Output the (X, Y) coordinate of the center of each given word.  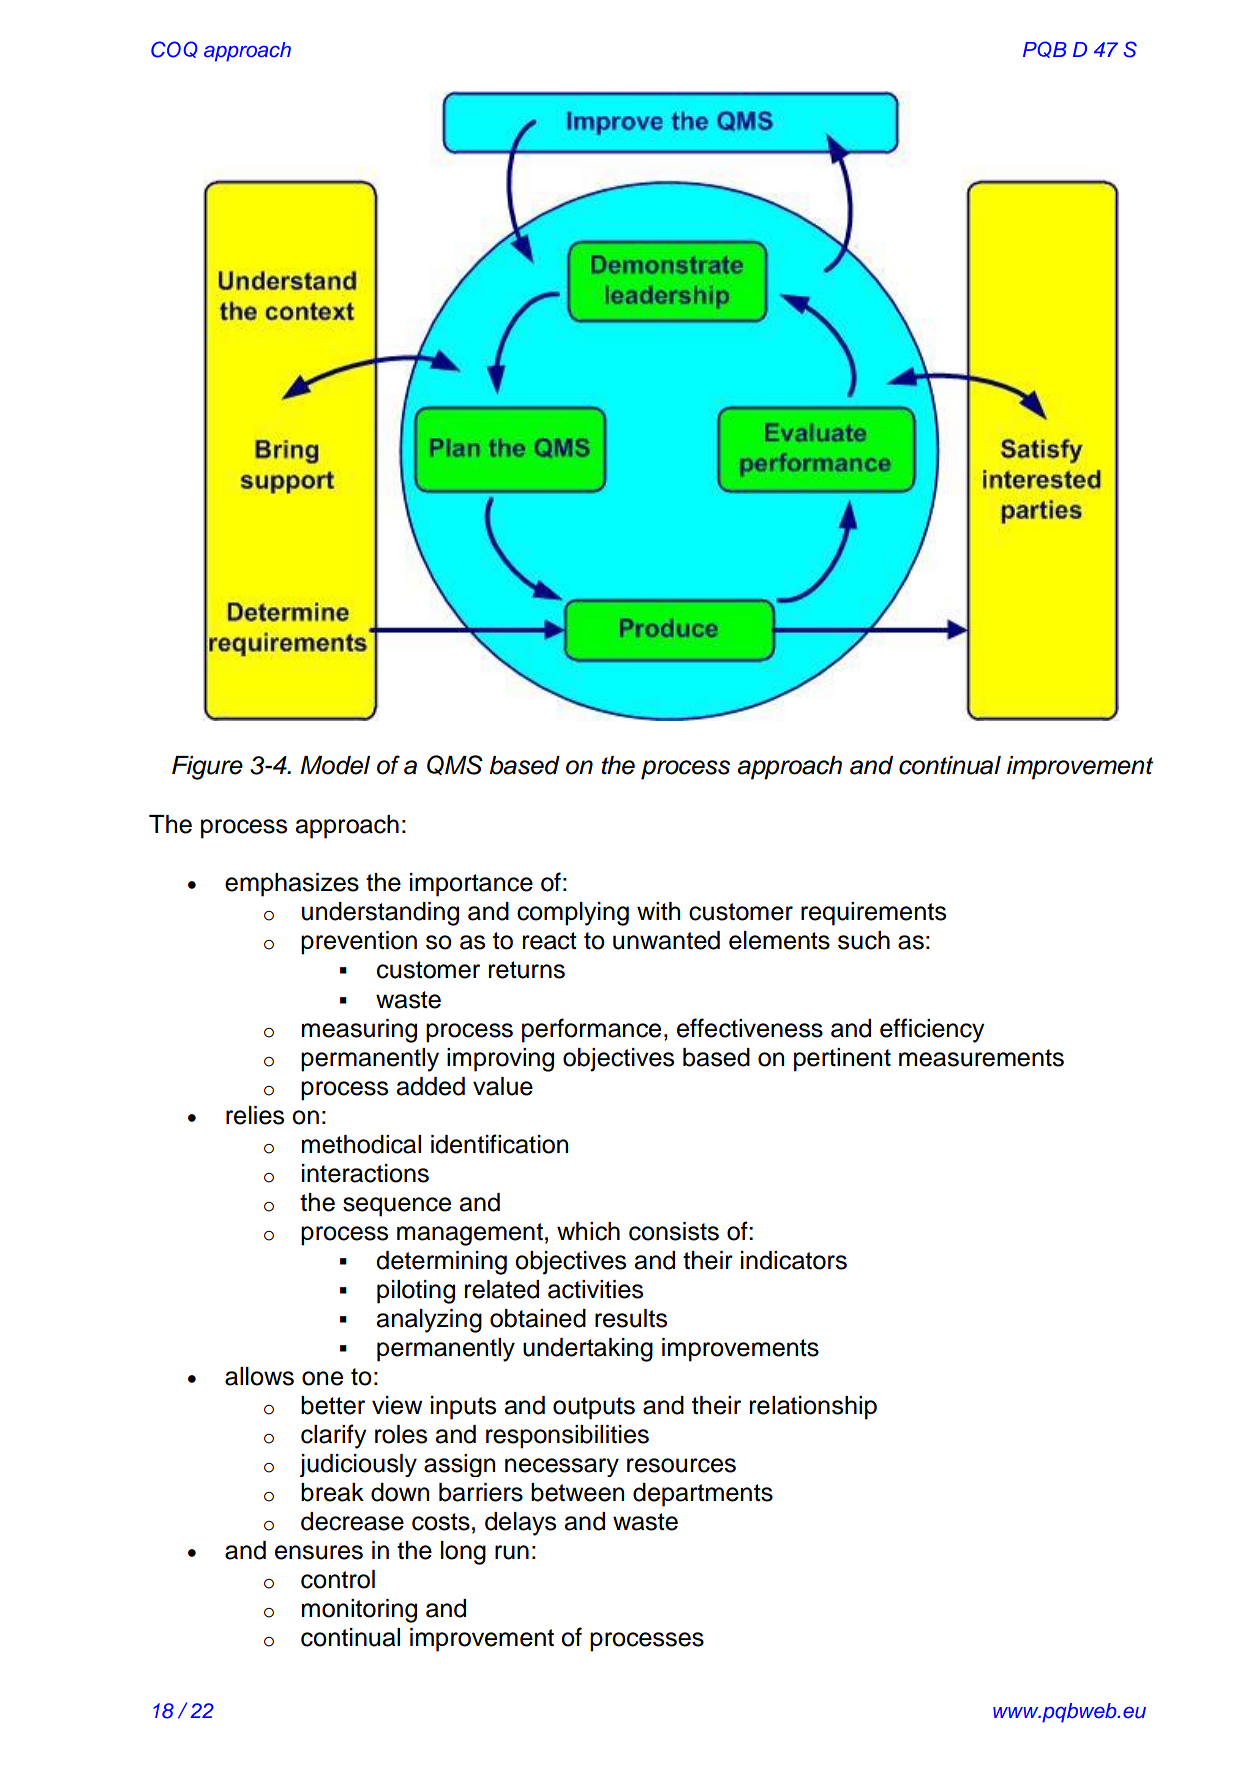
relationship (813, 1408)
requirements (873, 914)
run (512, 1552)
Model (335, 765)
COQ (174, 49)
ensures (319, 1552)
